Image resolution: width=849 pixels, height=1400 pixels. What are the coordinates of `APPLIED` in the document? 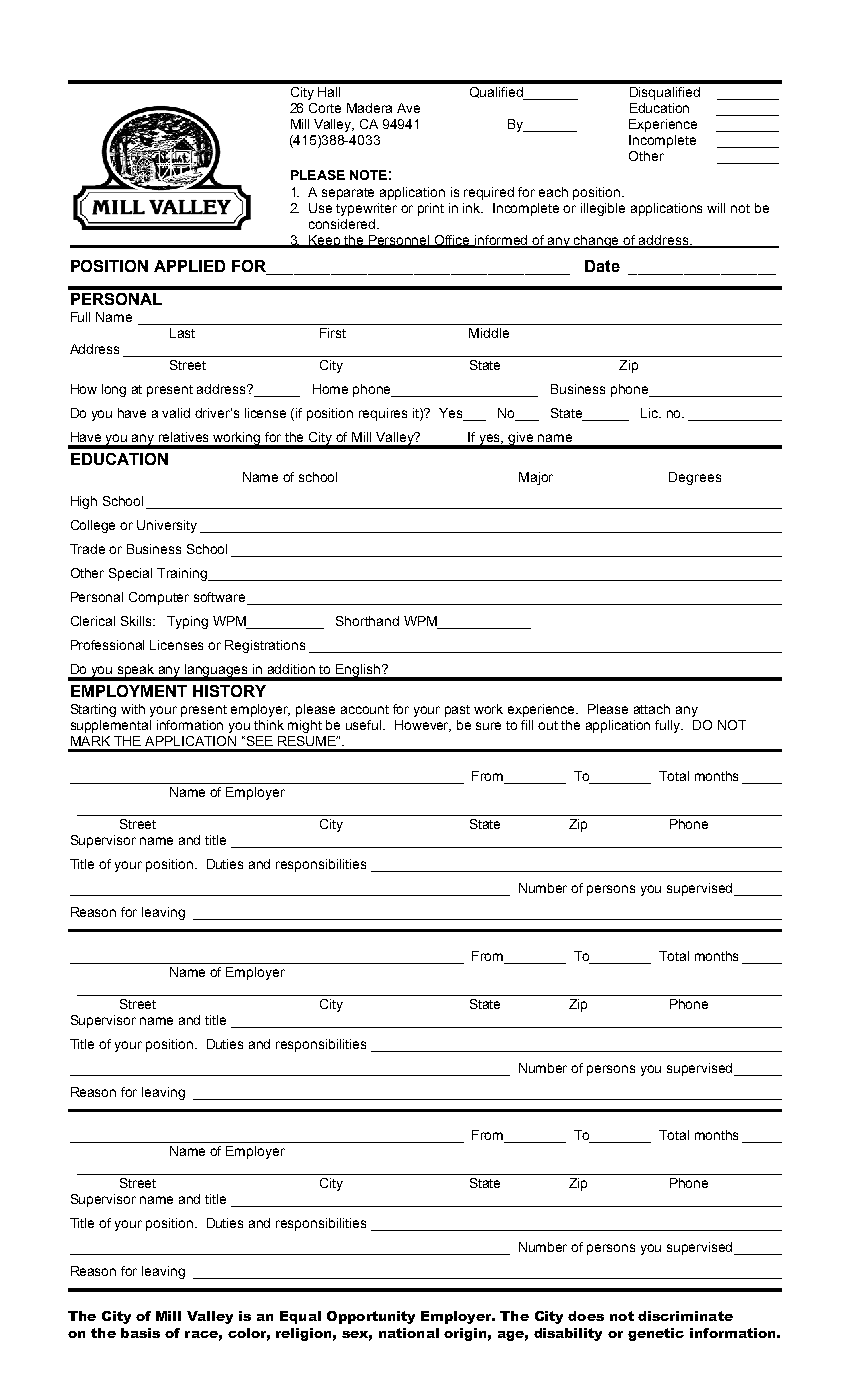 It's located at (189, 266).
